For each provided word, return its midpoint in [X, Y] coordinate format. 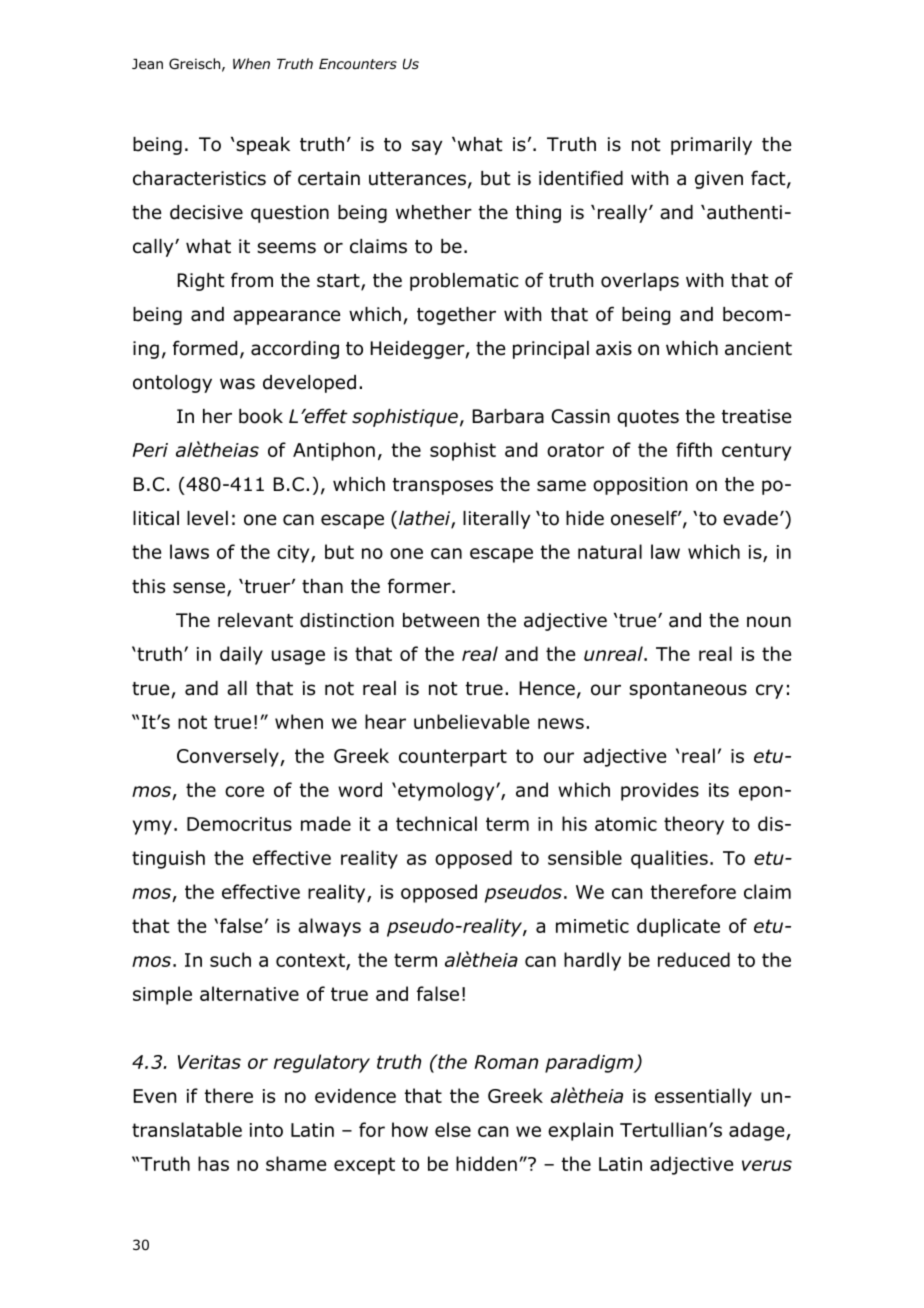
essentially [703, 1097]
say [427, 147]
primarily [711, 146]
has [213, 1163]
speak [263, 146]
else [453, 1129]
